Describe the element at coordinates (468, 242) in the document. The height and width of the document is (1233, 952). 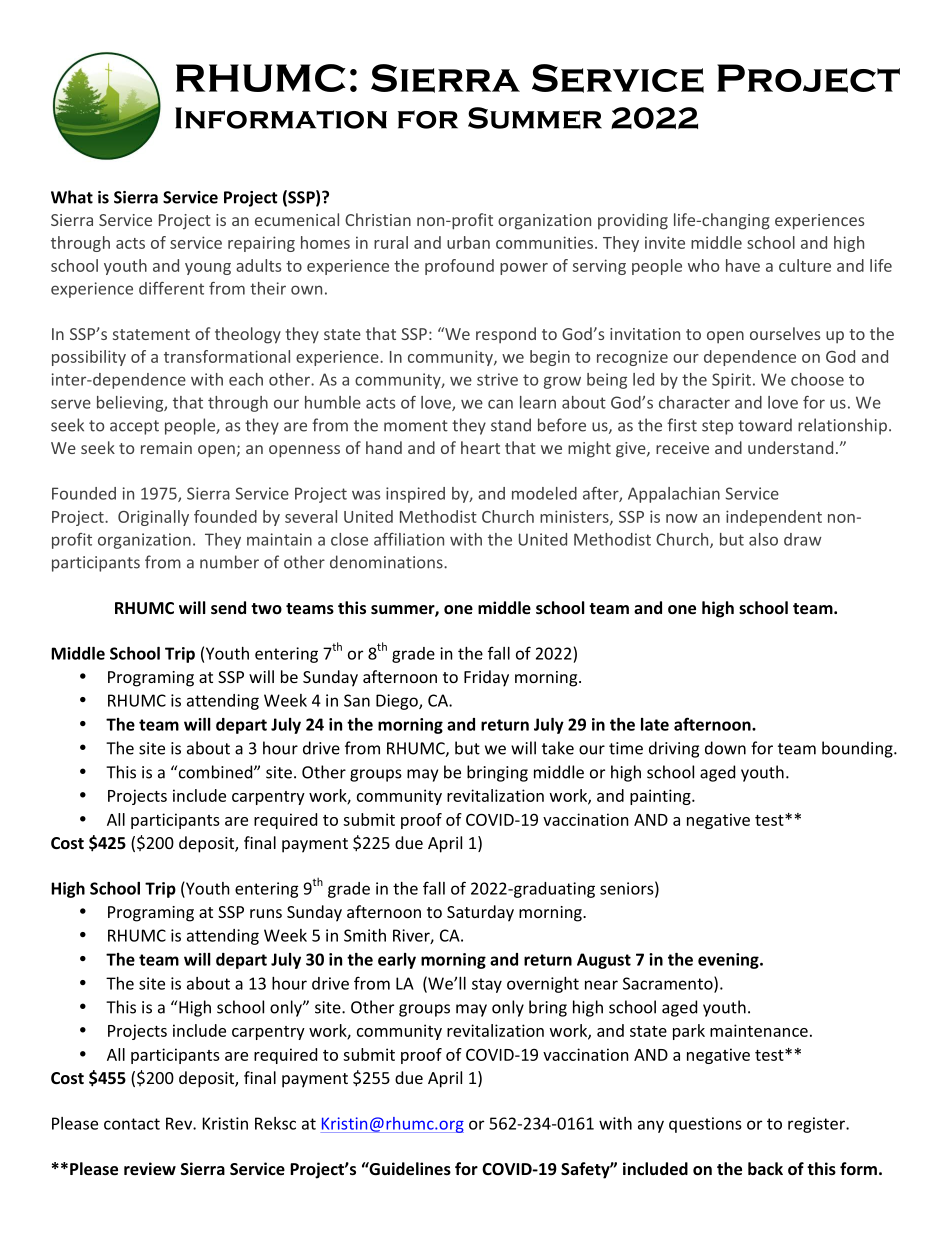
I see `urban` at that location.
